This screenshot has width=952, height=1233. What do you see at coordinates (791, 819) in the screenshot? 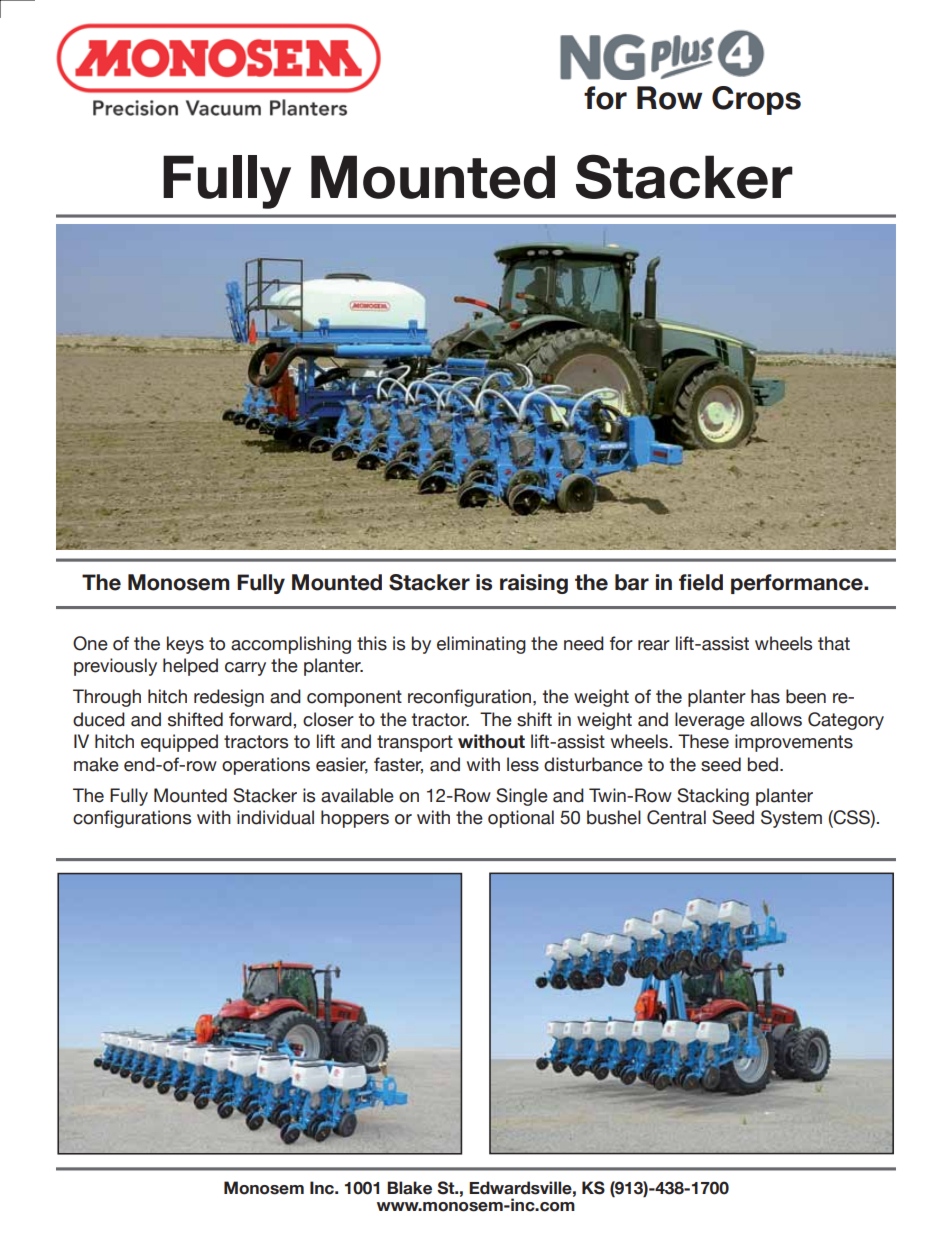
I see `System` at bounding box center [791, 819].
